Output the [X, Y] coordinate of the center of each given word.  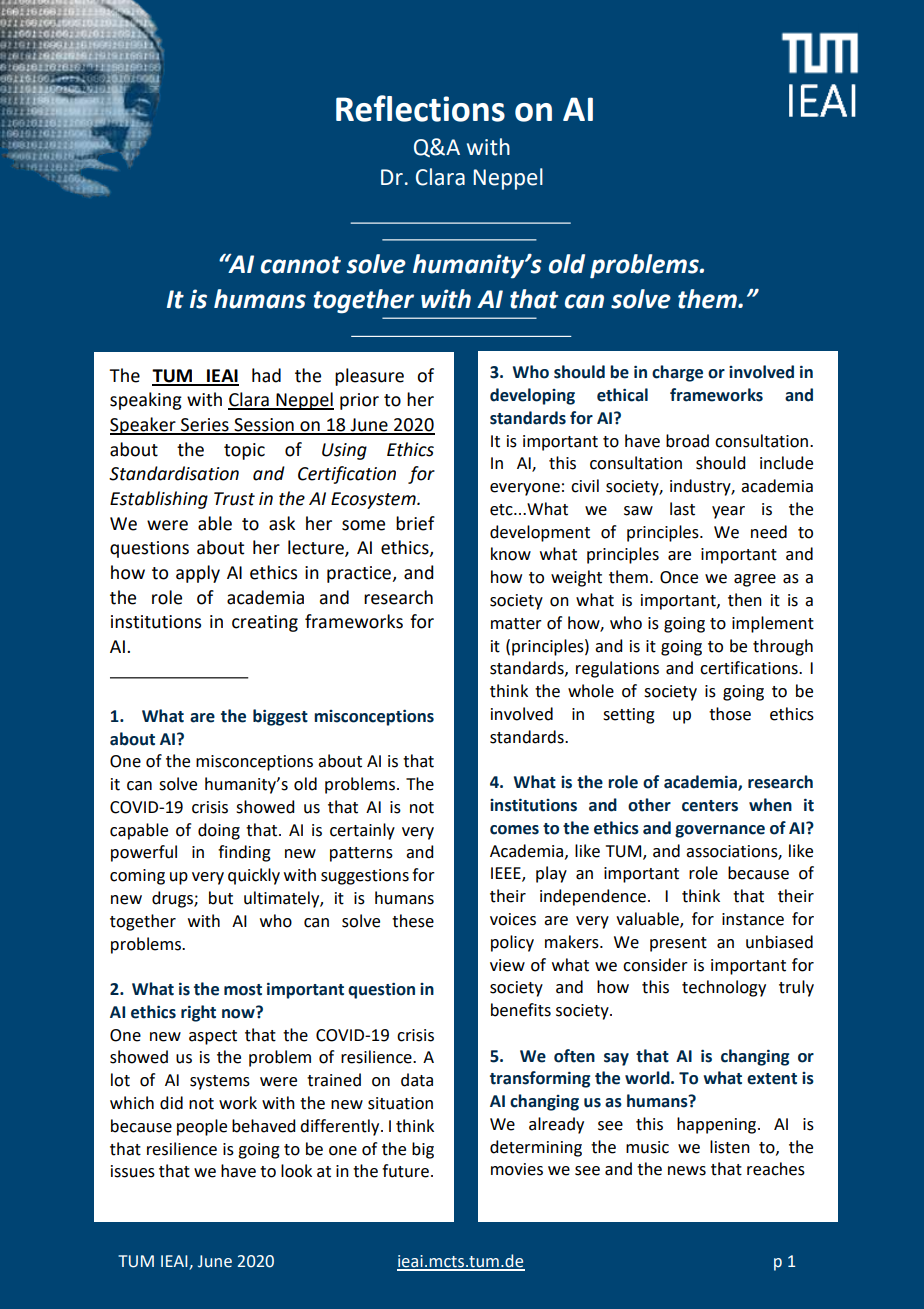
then [745, 600]
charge [677, 373]
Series [205, 426]
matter [516, 624]
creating [265, 623]
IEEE [507, 874]
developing [532, 396]
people [202, 1127]
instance [753, 919]
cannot [301, 265]
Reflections [420, 108]
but [221, 898]
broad [687, 441]
